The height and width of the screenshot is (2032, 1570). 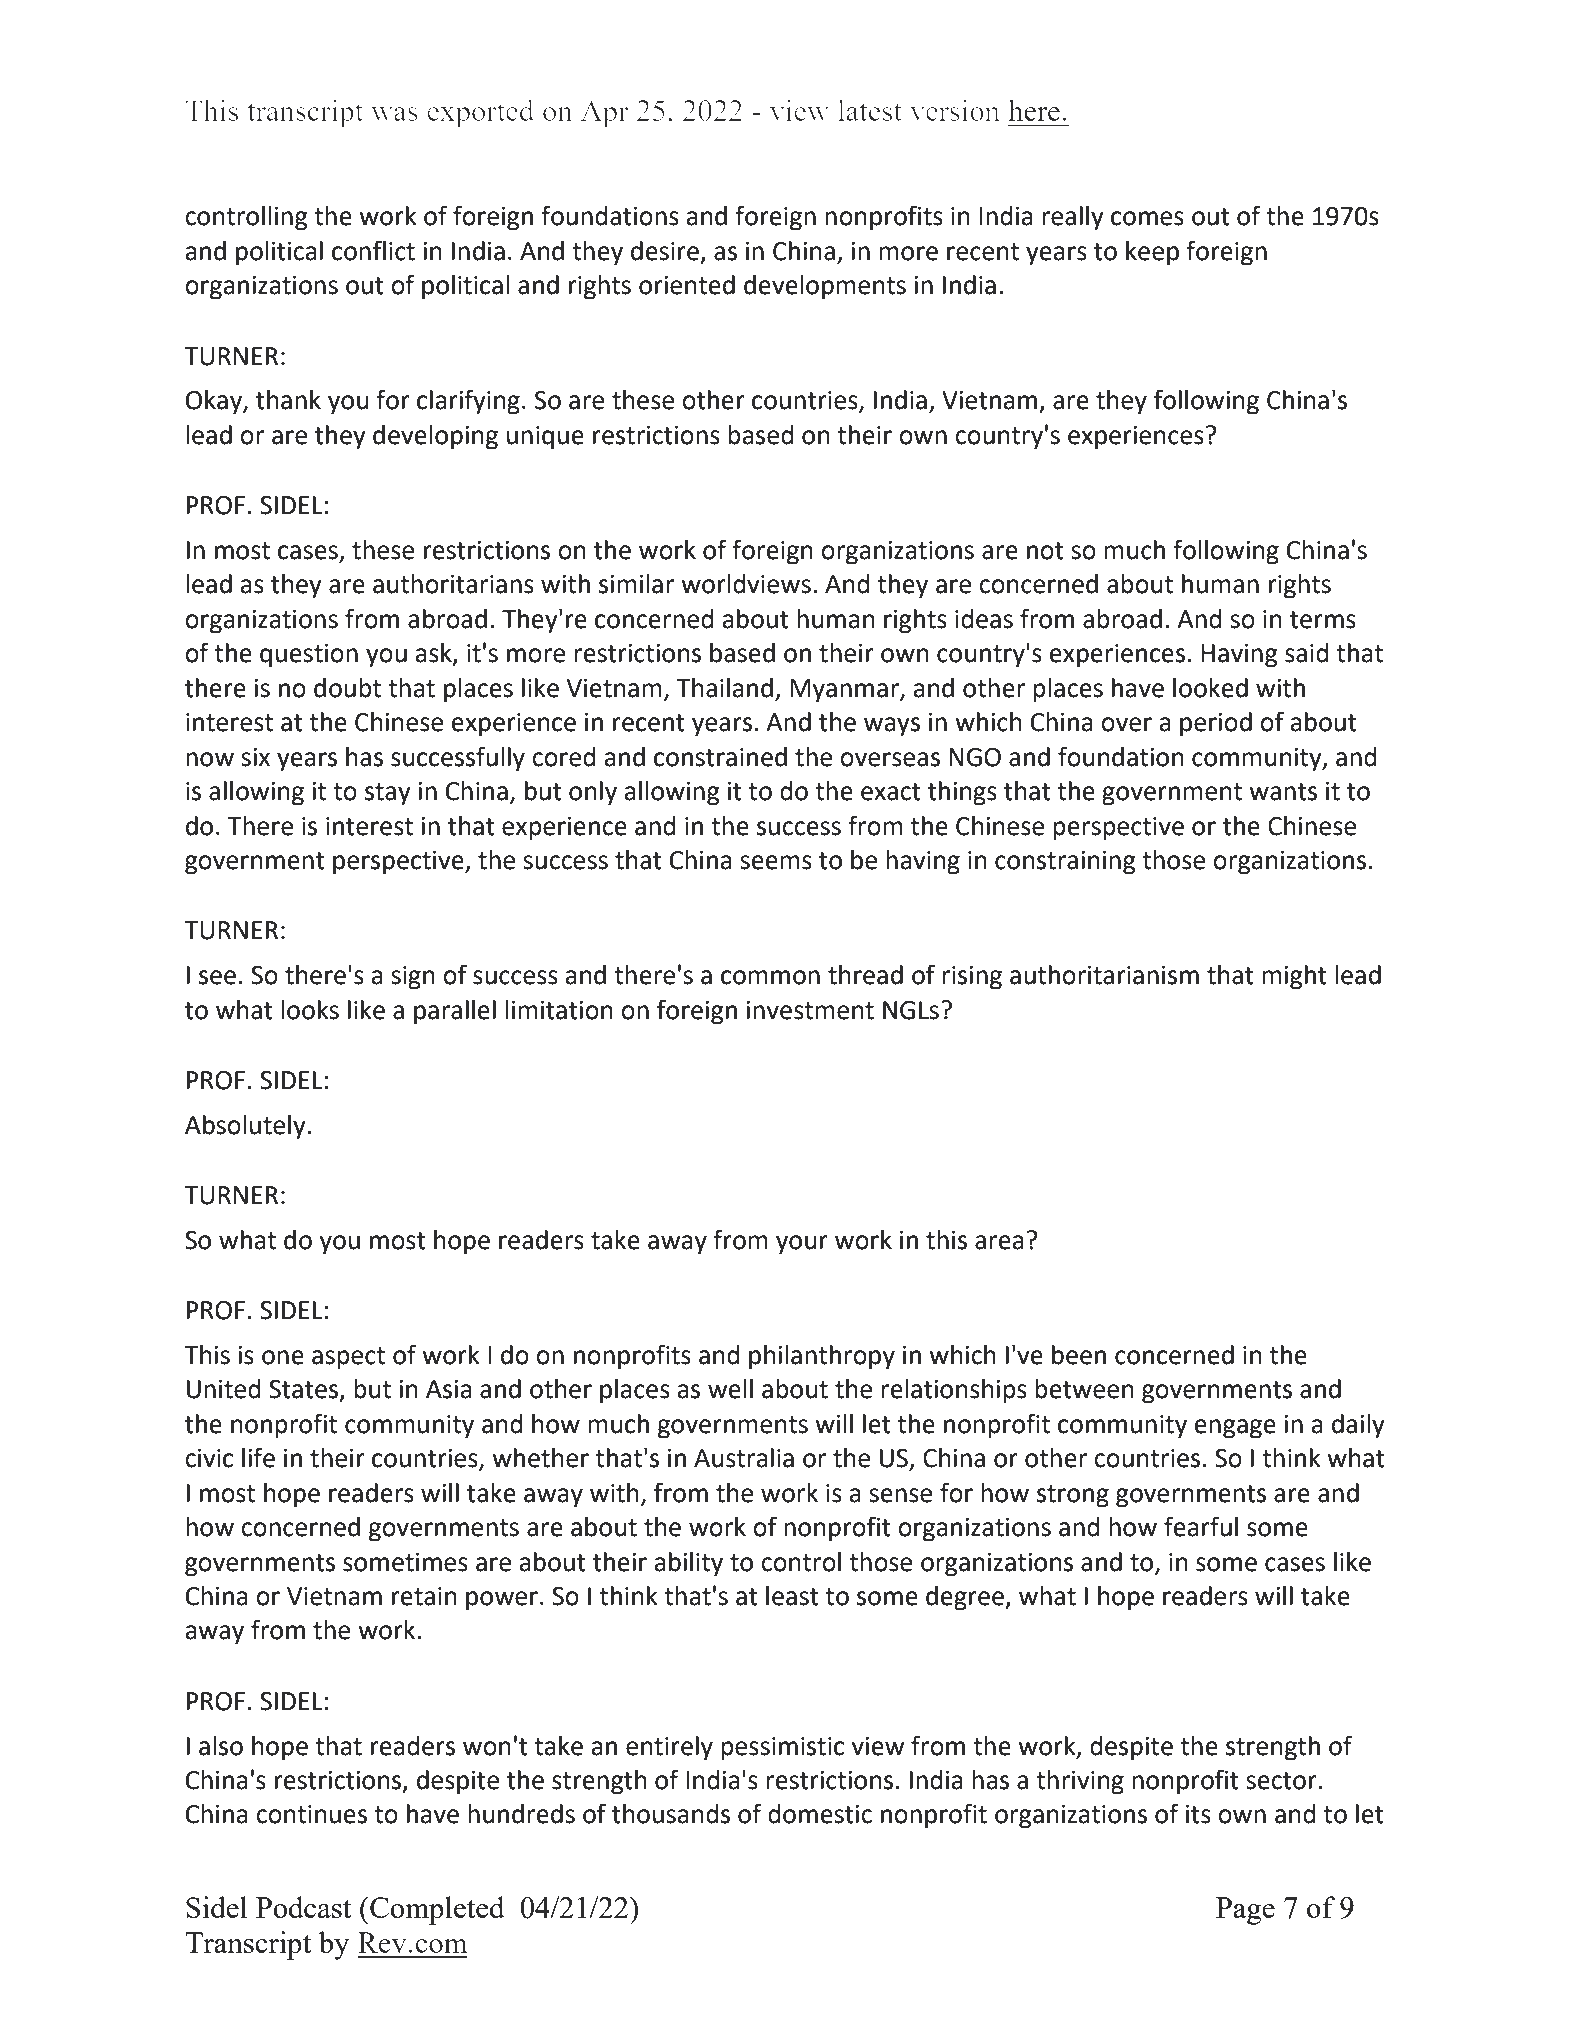 I want to click on Page, so click(x=1245, y=1911).
